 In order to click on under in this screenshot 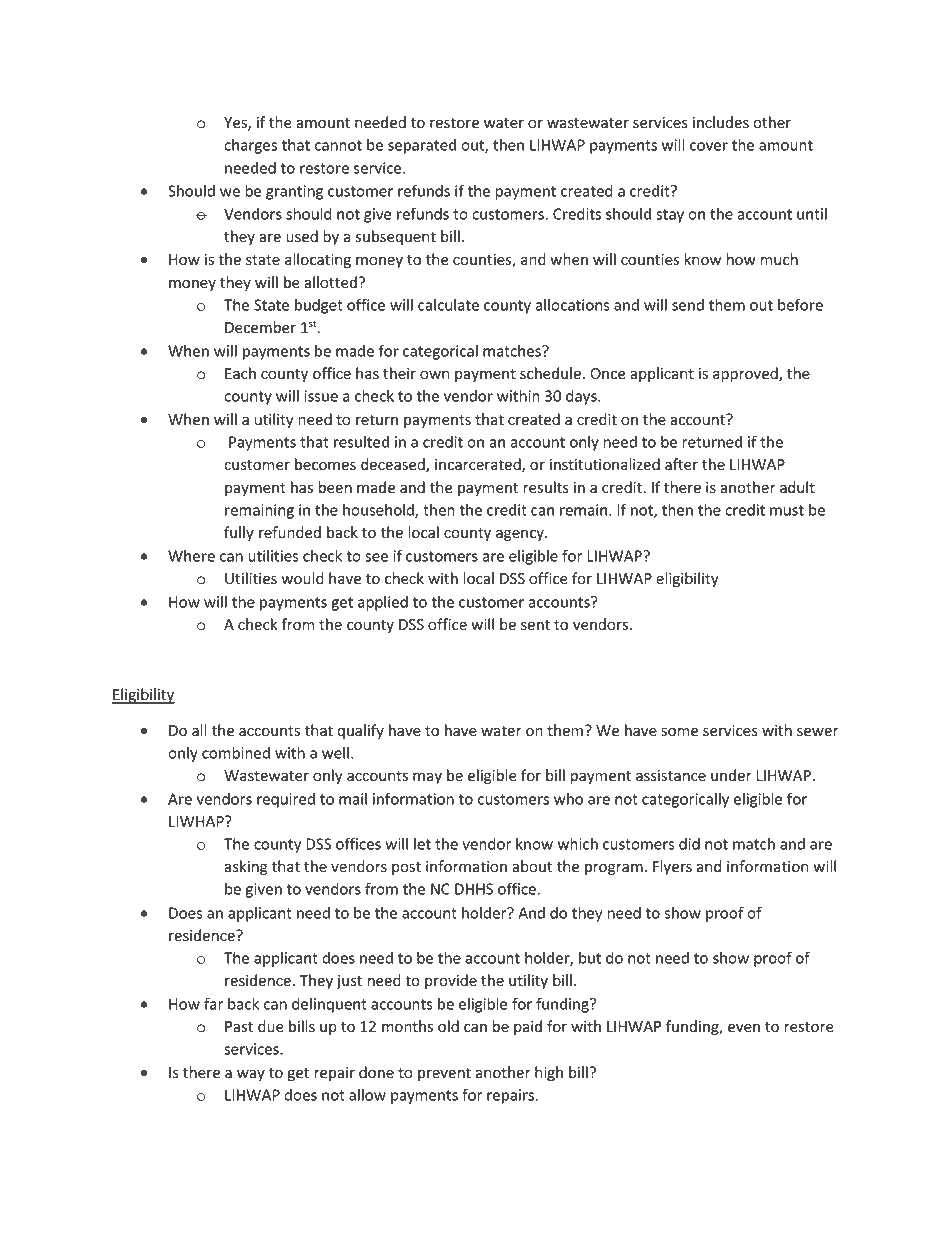, I will do `click(731, 775)`.
